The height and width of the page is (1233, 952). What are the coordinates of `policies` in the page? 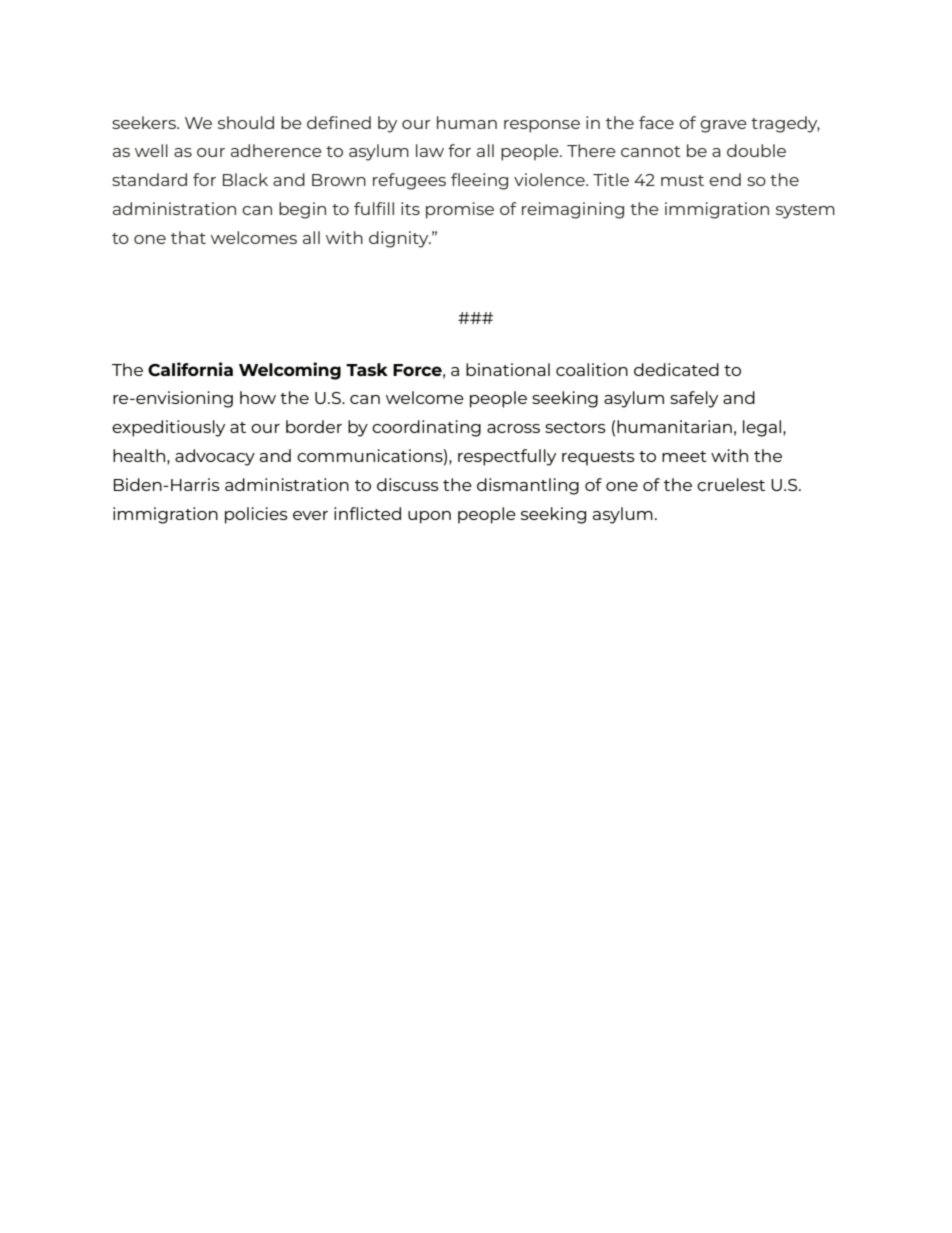 It's located at (256, 515).
